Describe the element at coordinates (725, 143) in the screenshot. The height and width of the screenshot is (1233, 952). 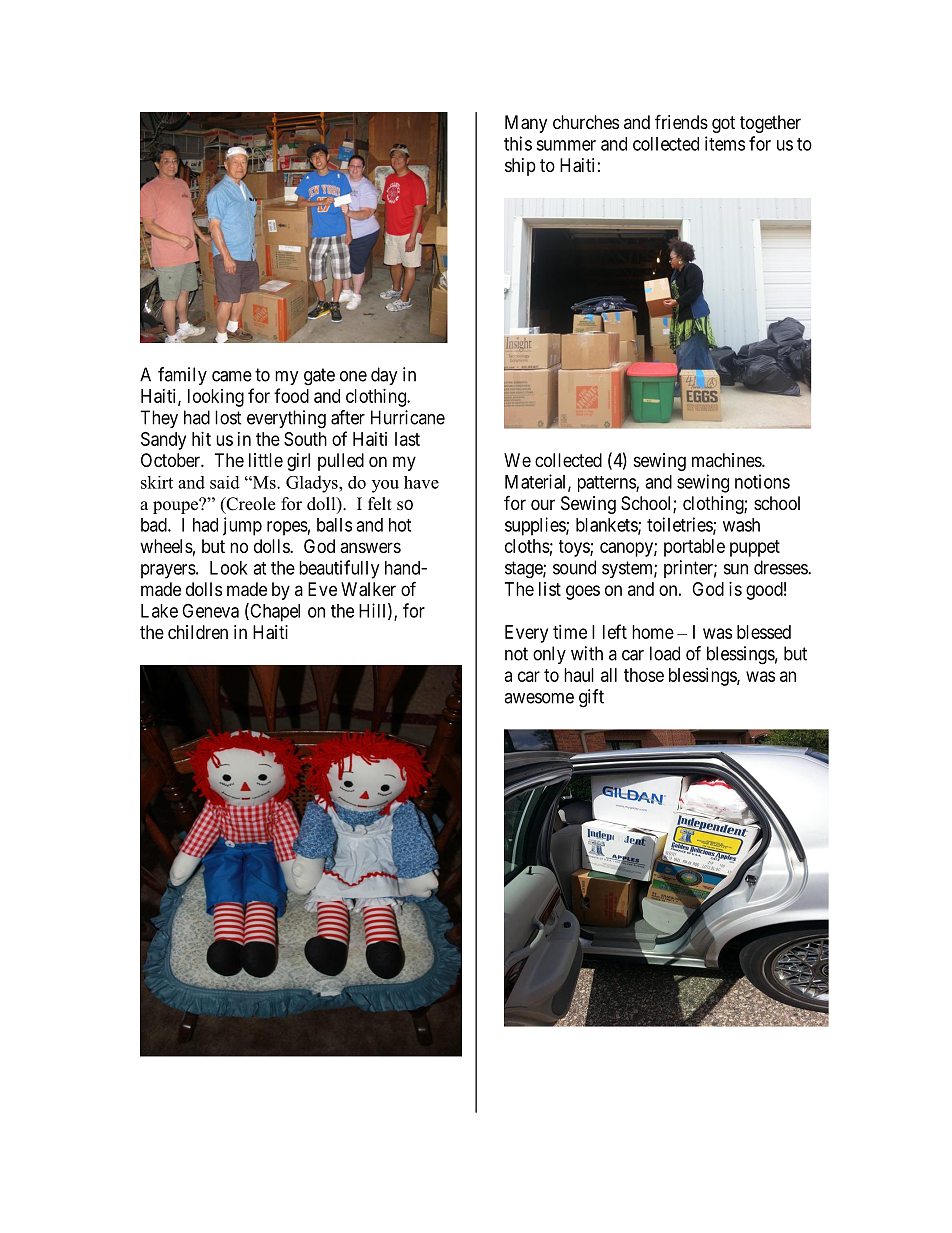
I see `items` at that location.
